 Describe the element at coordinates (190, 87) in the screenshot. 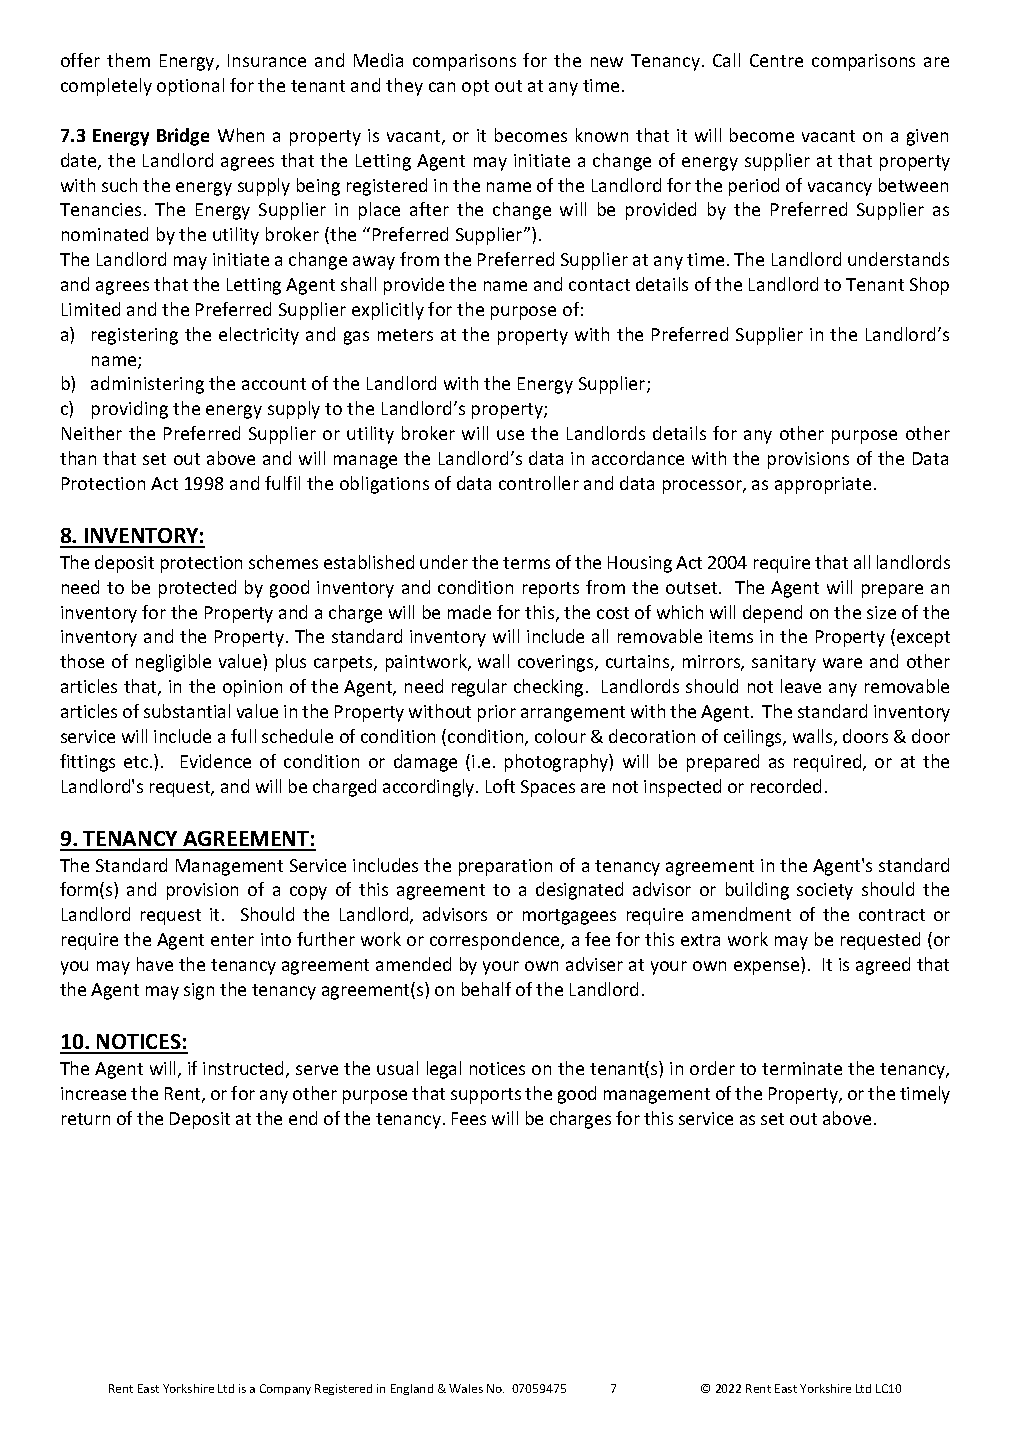

I see `optional` at that location.
